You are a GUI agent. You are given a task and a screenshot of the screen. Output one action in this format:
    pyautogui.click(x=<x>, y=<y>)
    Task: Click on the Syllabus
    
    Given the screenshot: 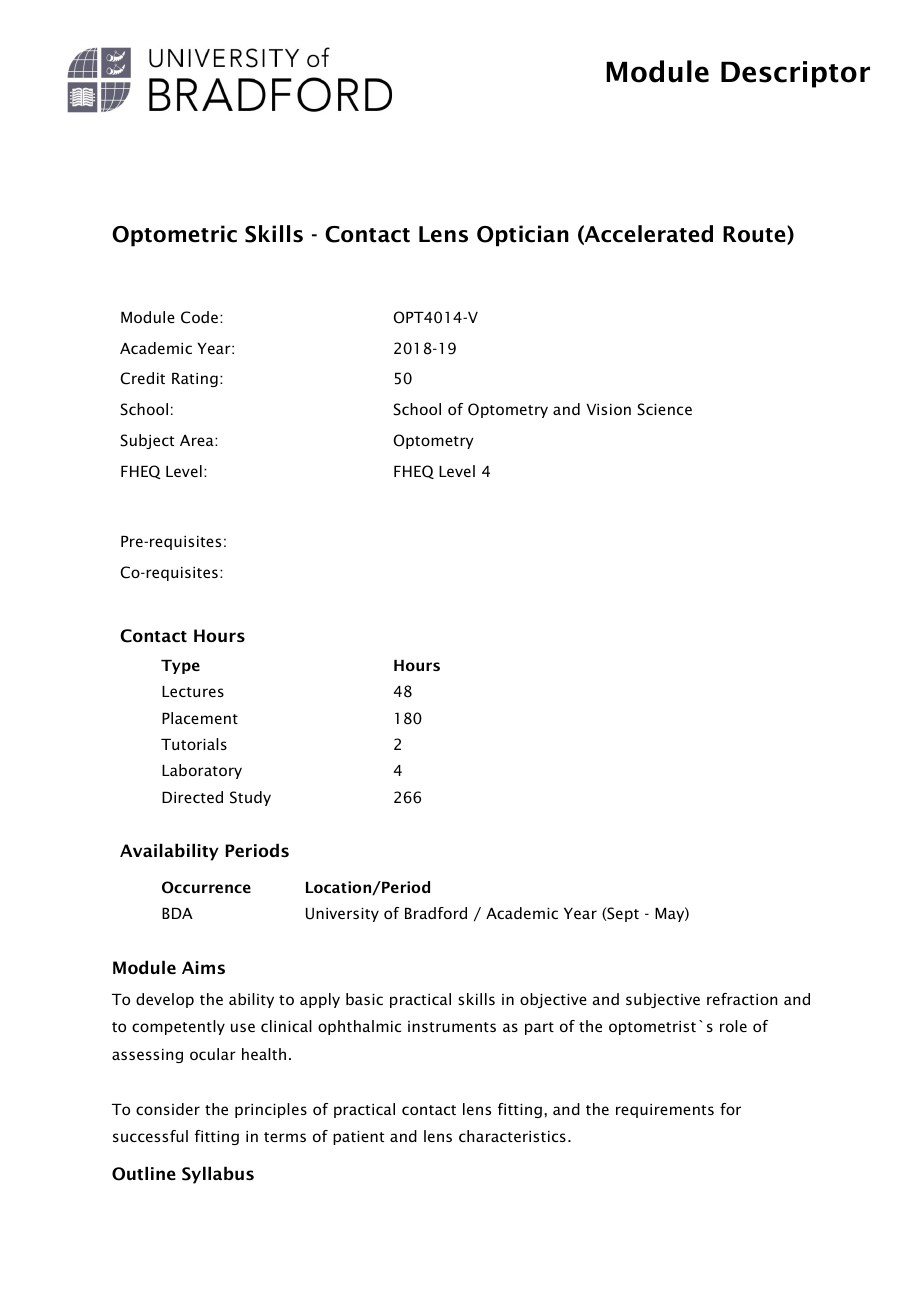 What is the action you would take?
    pyautogui.click(x=218, y=1175)
